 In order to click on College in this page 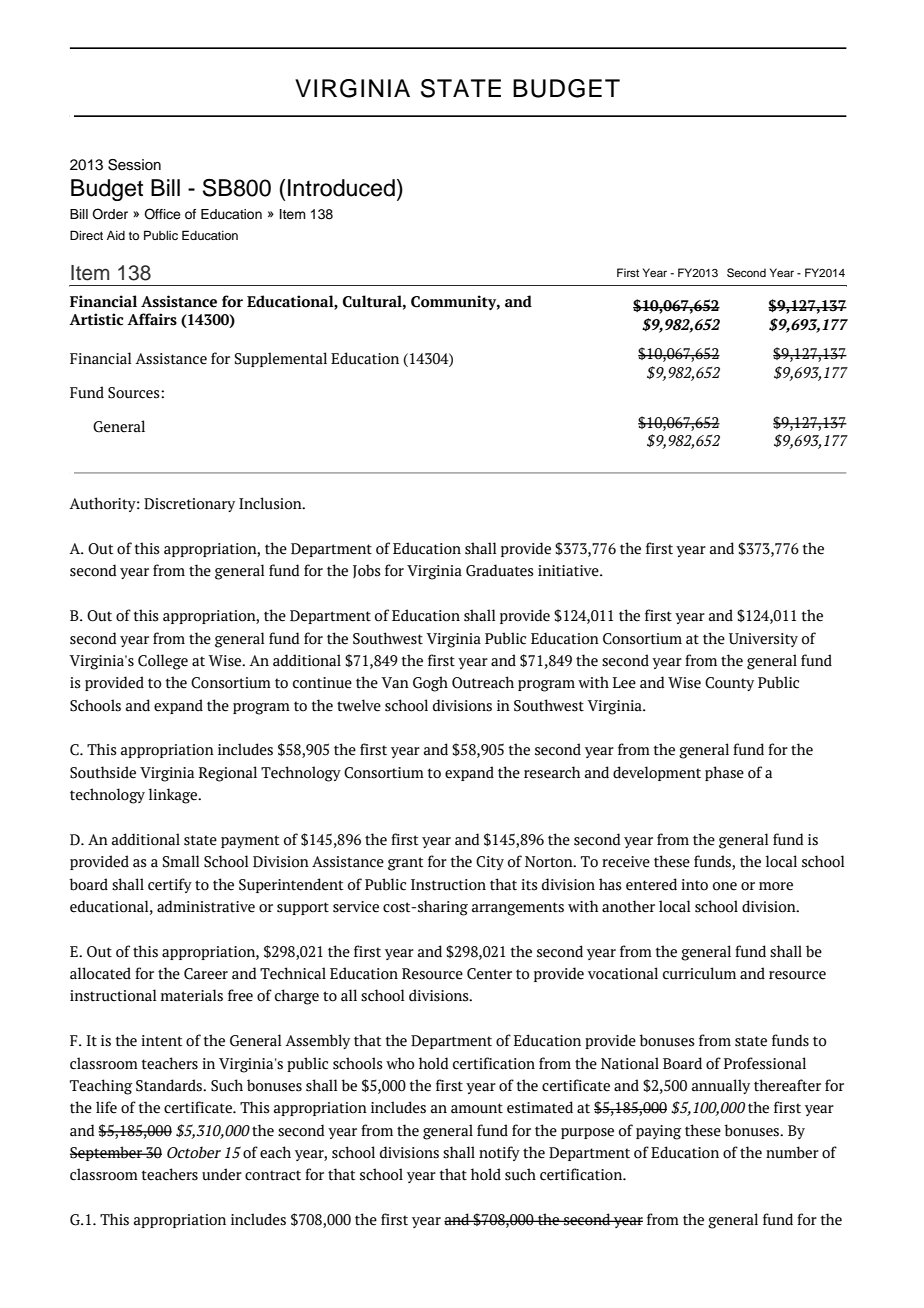, I will do `click(163, 662)`.
